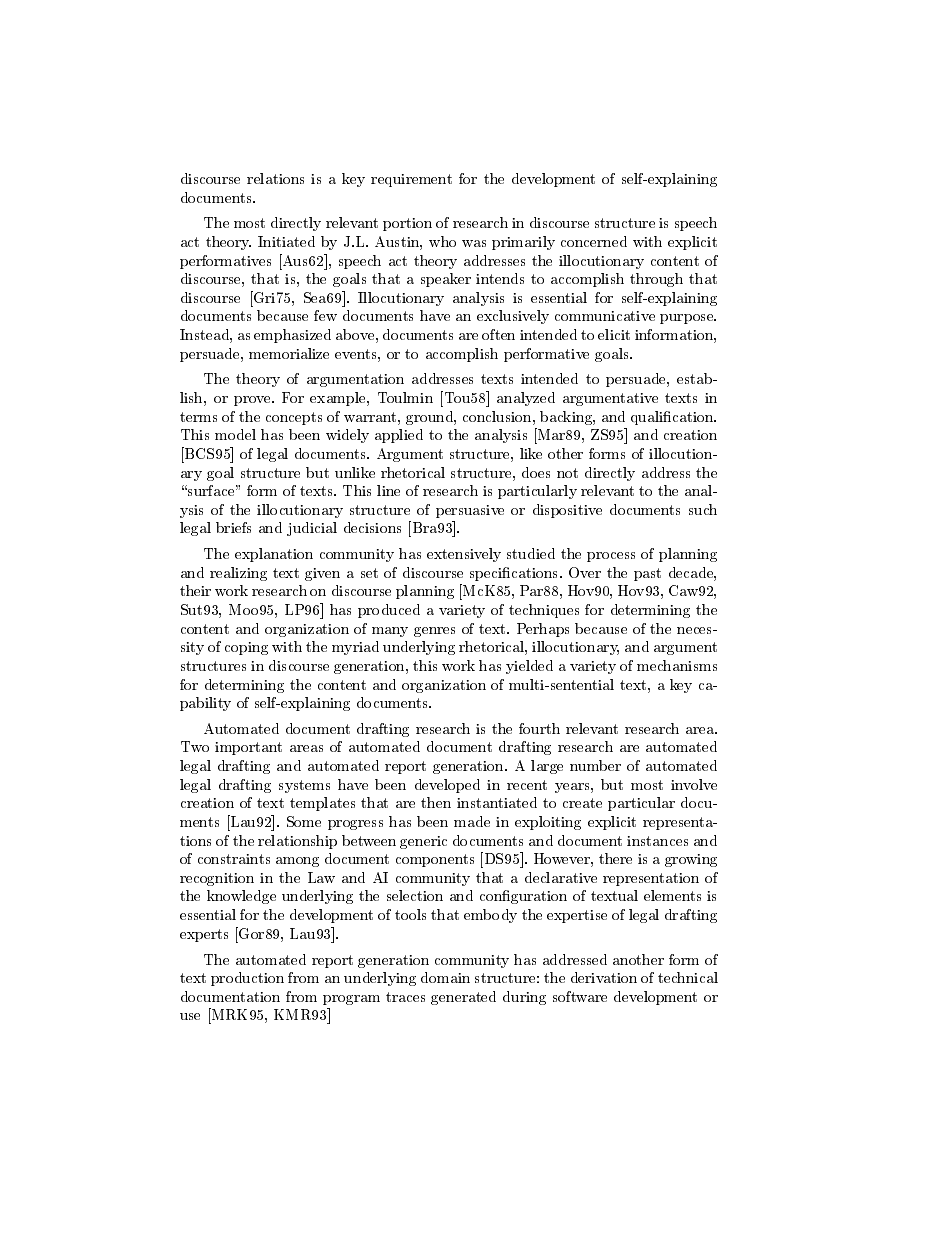 Image resolution: width=952 pixels, height=1233 pixels. What do you see at coordinates (614, 334) in the image?
I see `elicit` at bounding box center [614, 334].
